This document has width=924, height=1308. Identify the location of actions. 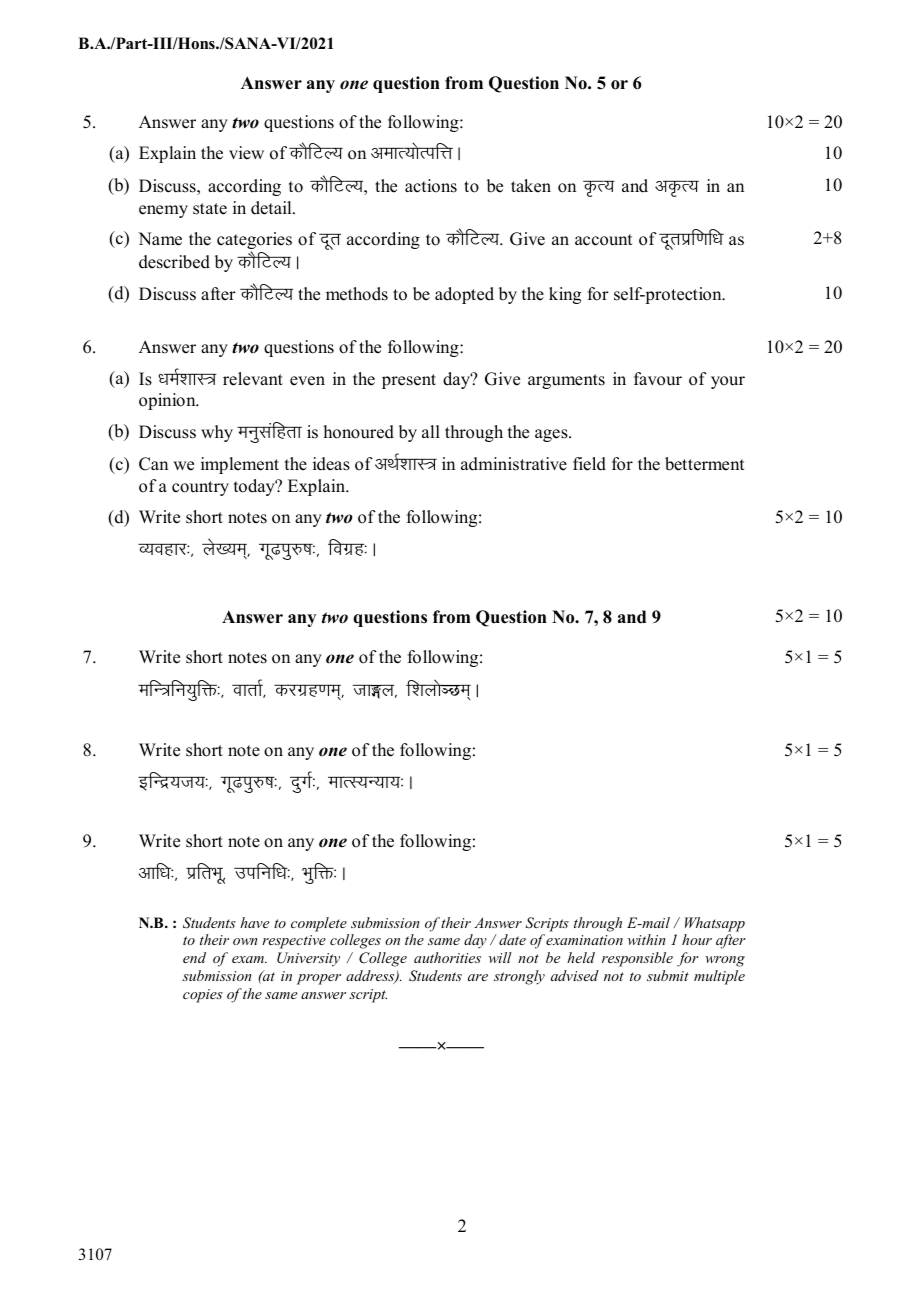
(431, 186).
